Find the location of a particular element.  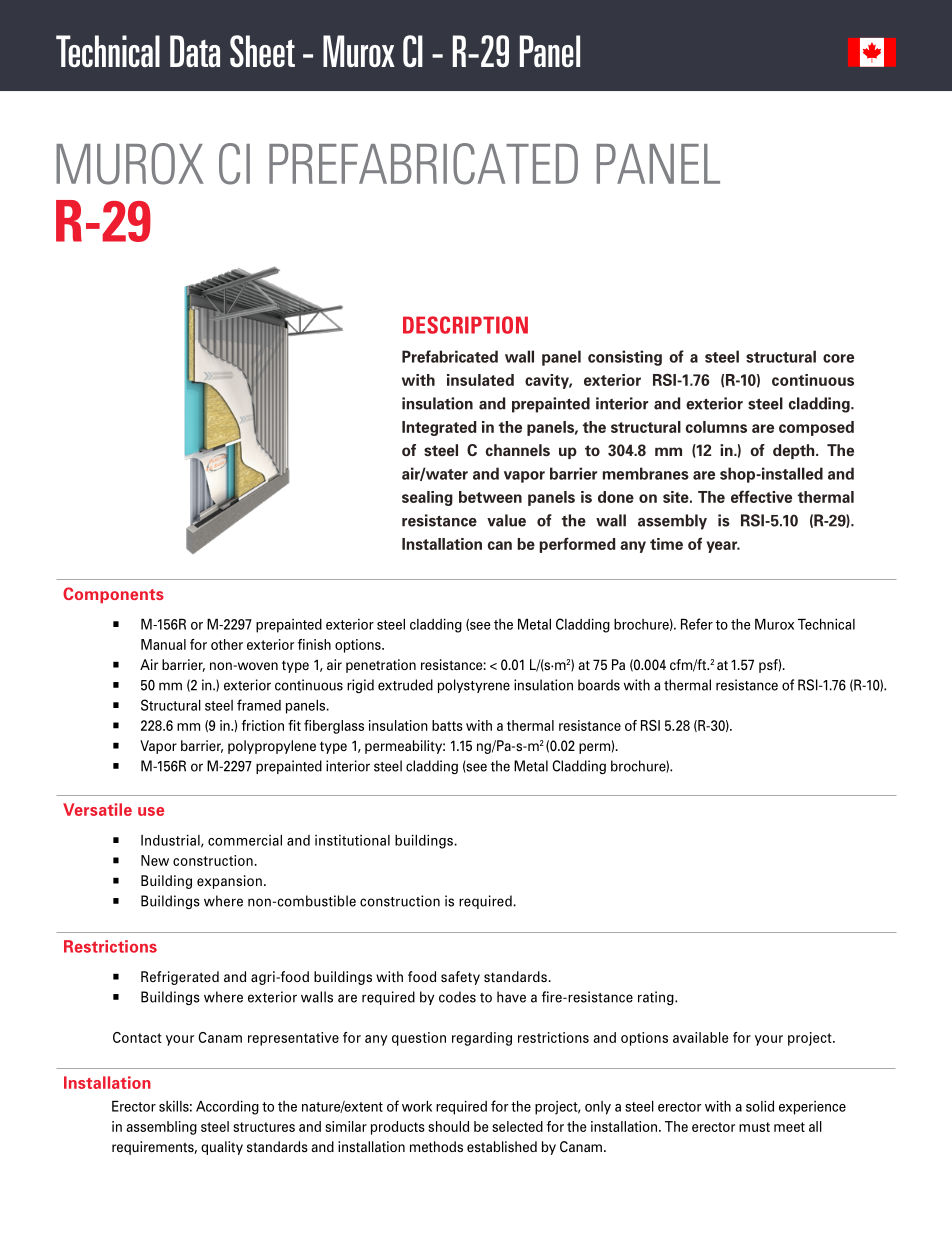

should is located at coordinates (448, 1126).
